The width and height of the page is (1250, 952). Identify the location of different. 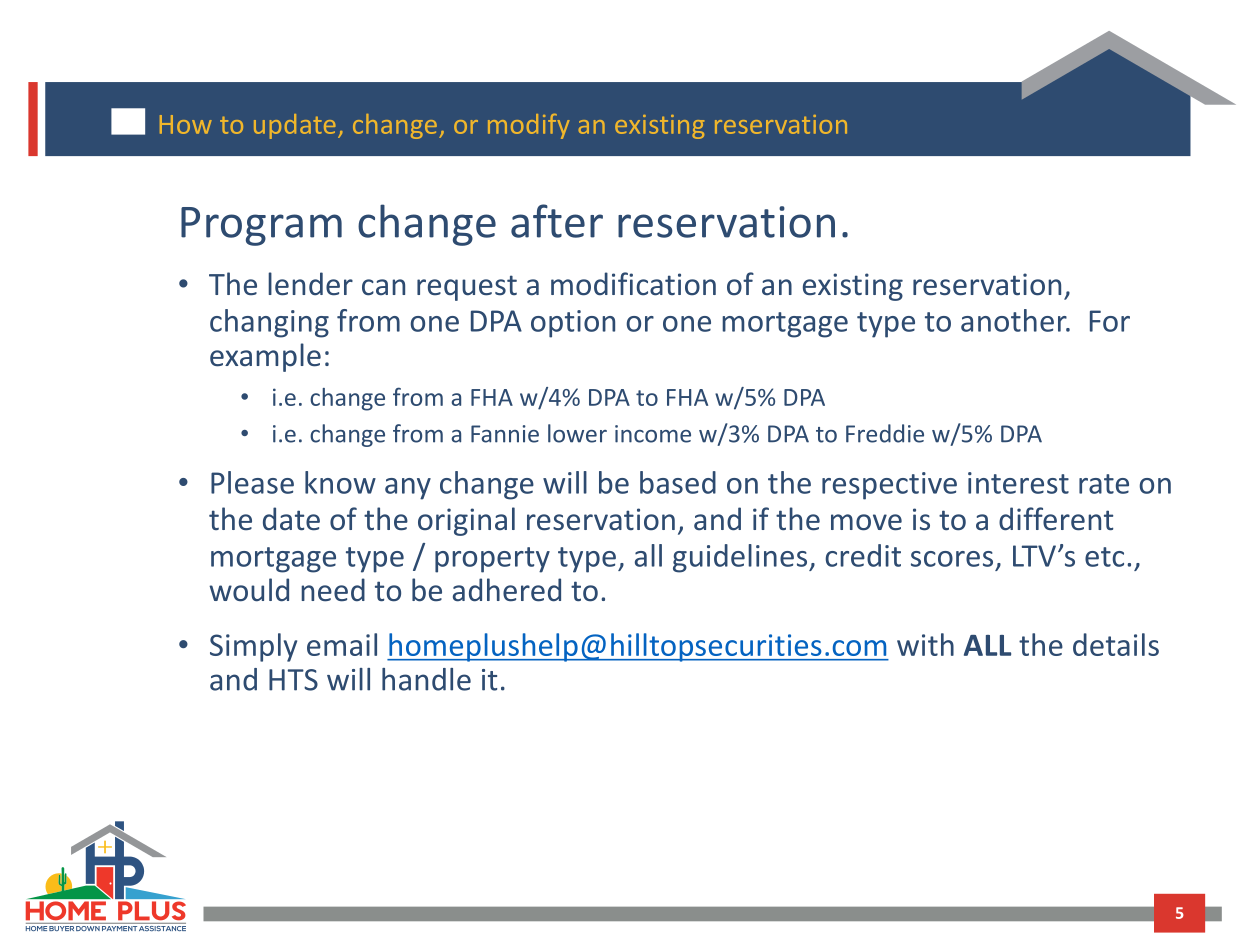
(1056, 519).
